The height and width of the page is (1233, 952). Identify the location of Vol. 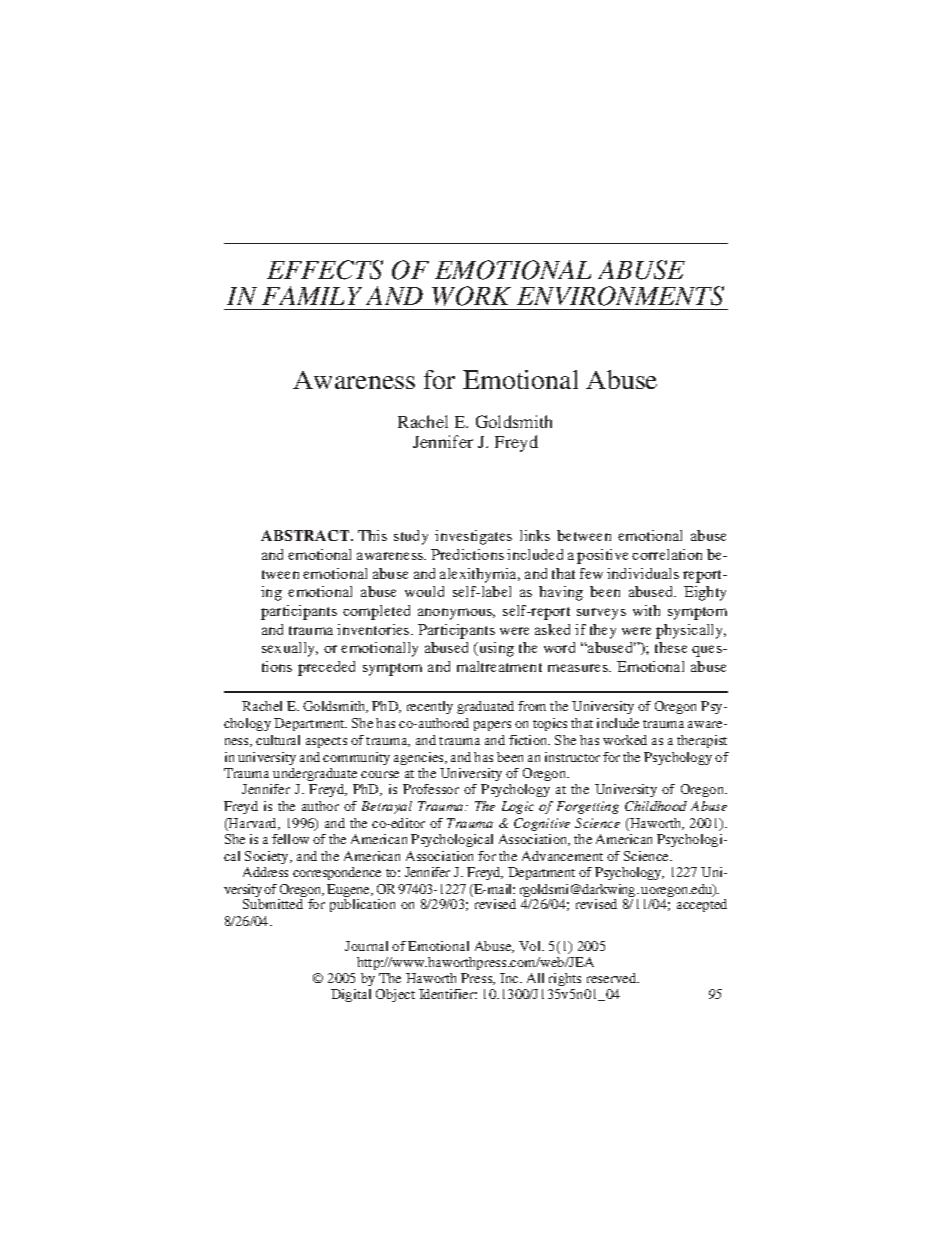
(531, 946).
